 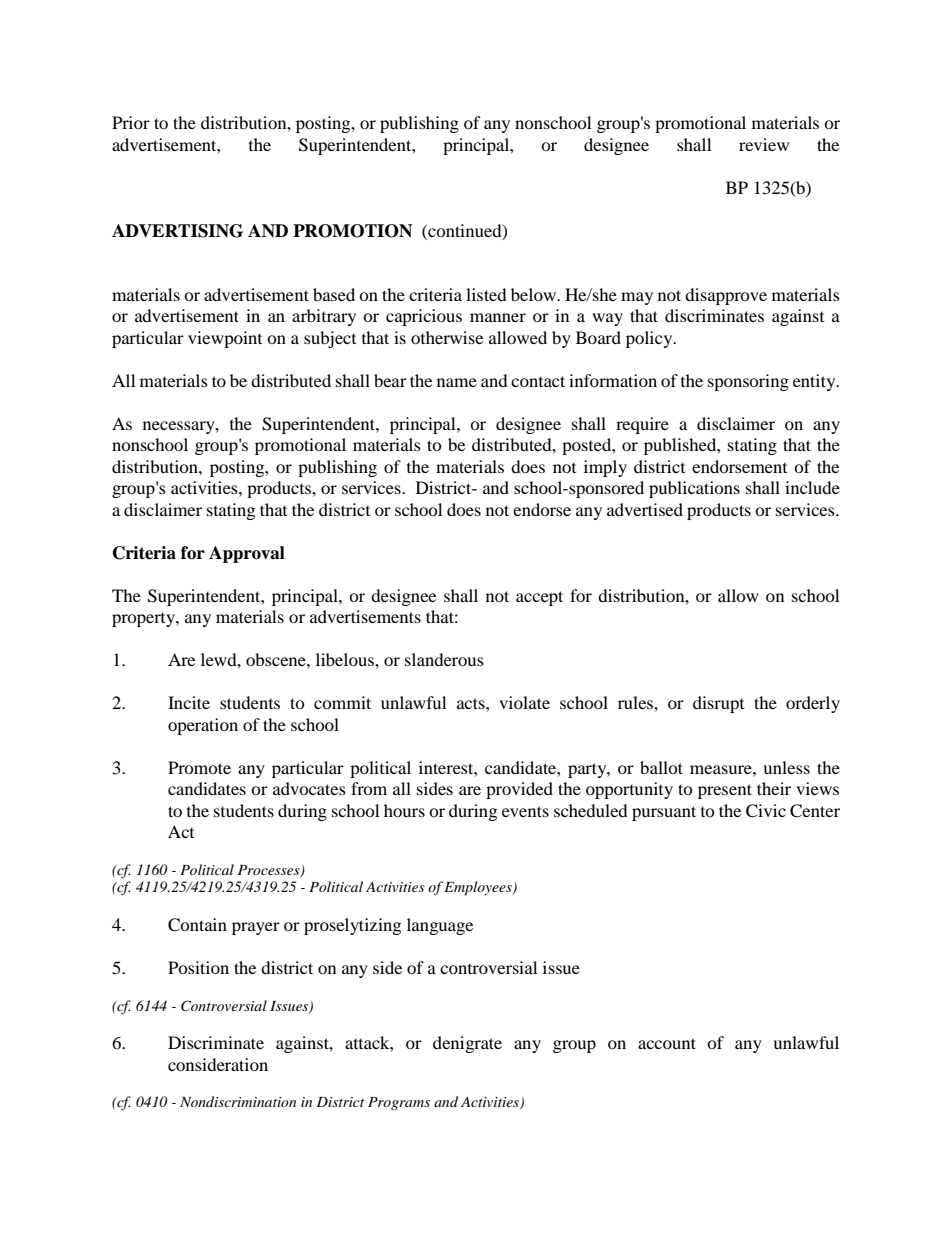 I want to click on Nondiscrimination, so click(x=238, y=1101).
